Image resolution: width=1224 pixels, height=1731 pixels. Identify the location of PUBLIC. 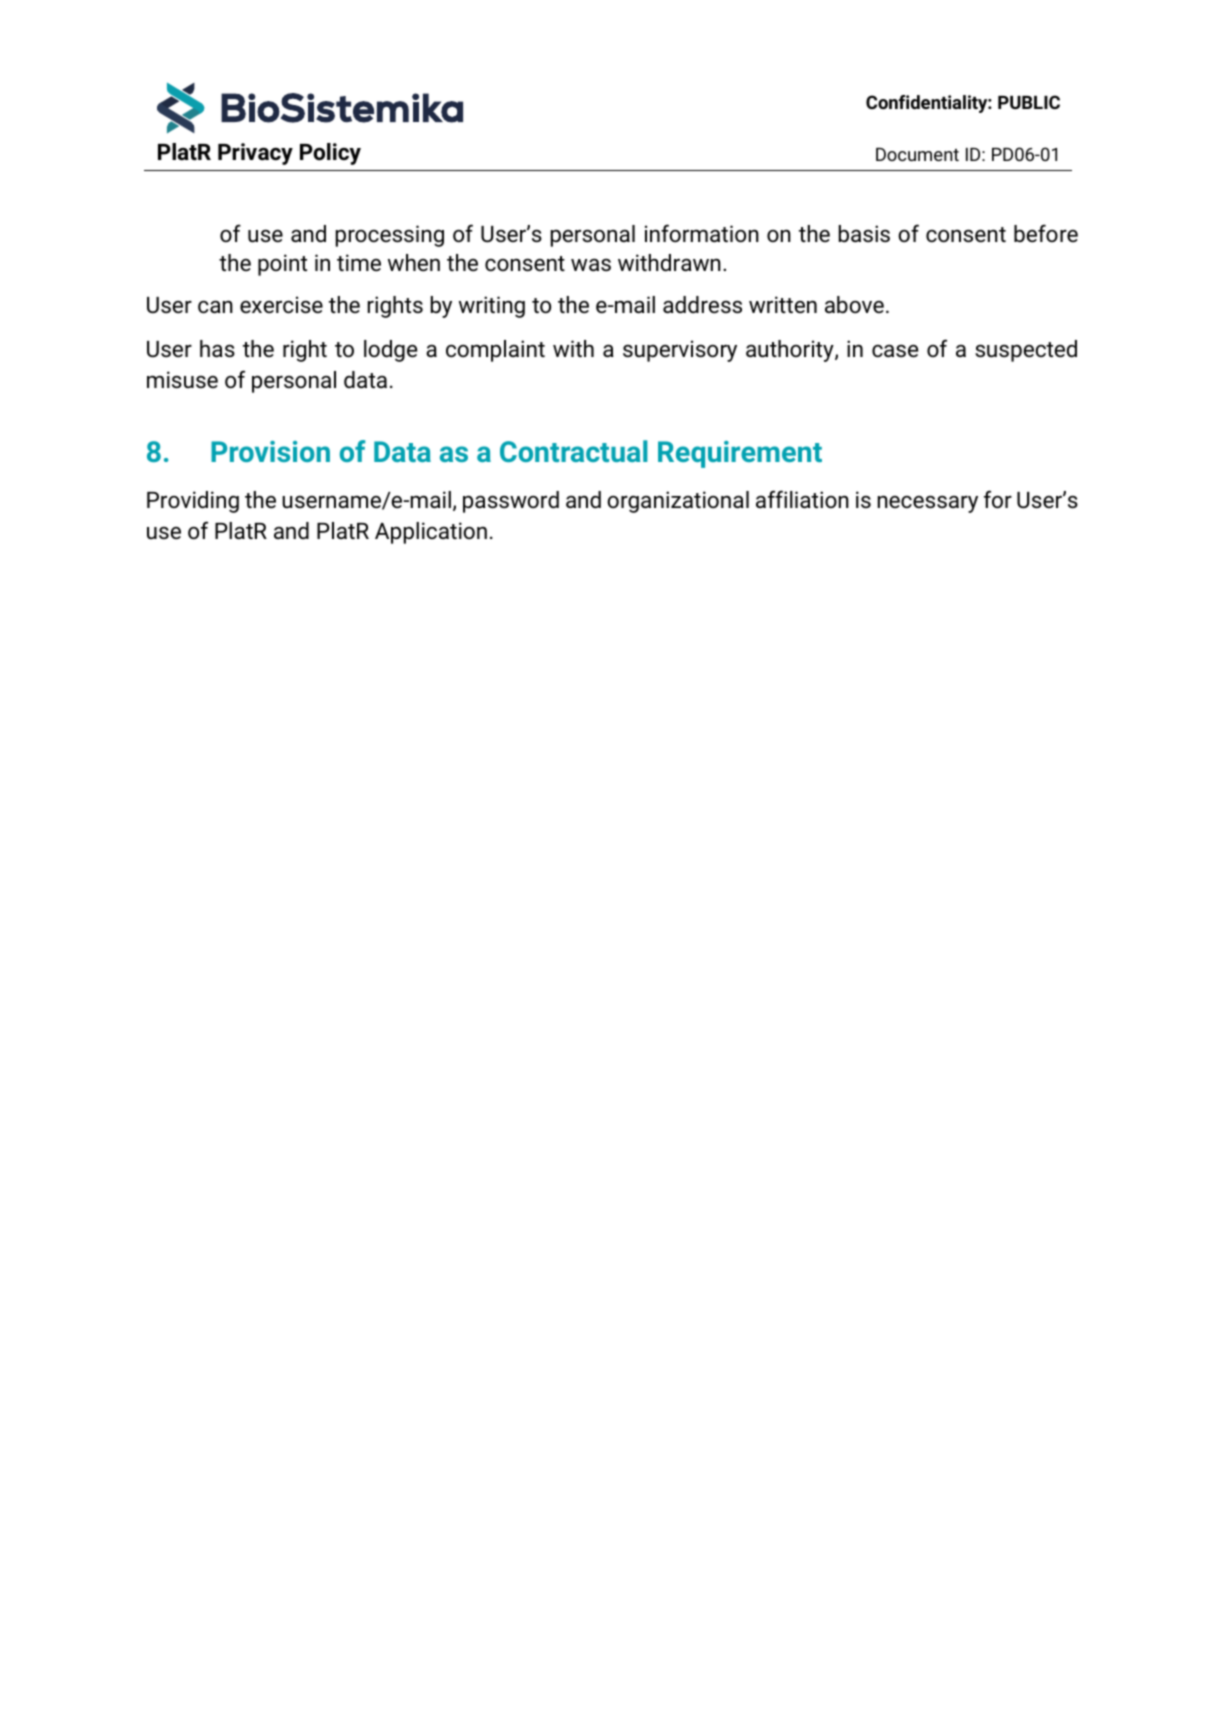
(1029, 102).
